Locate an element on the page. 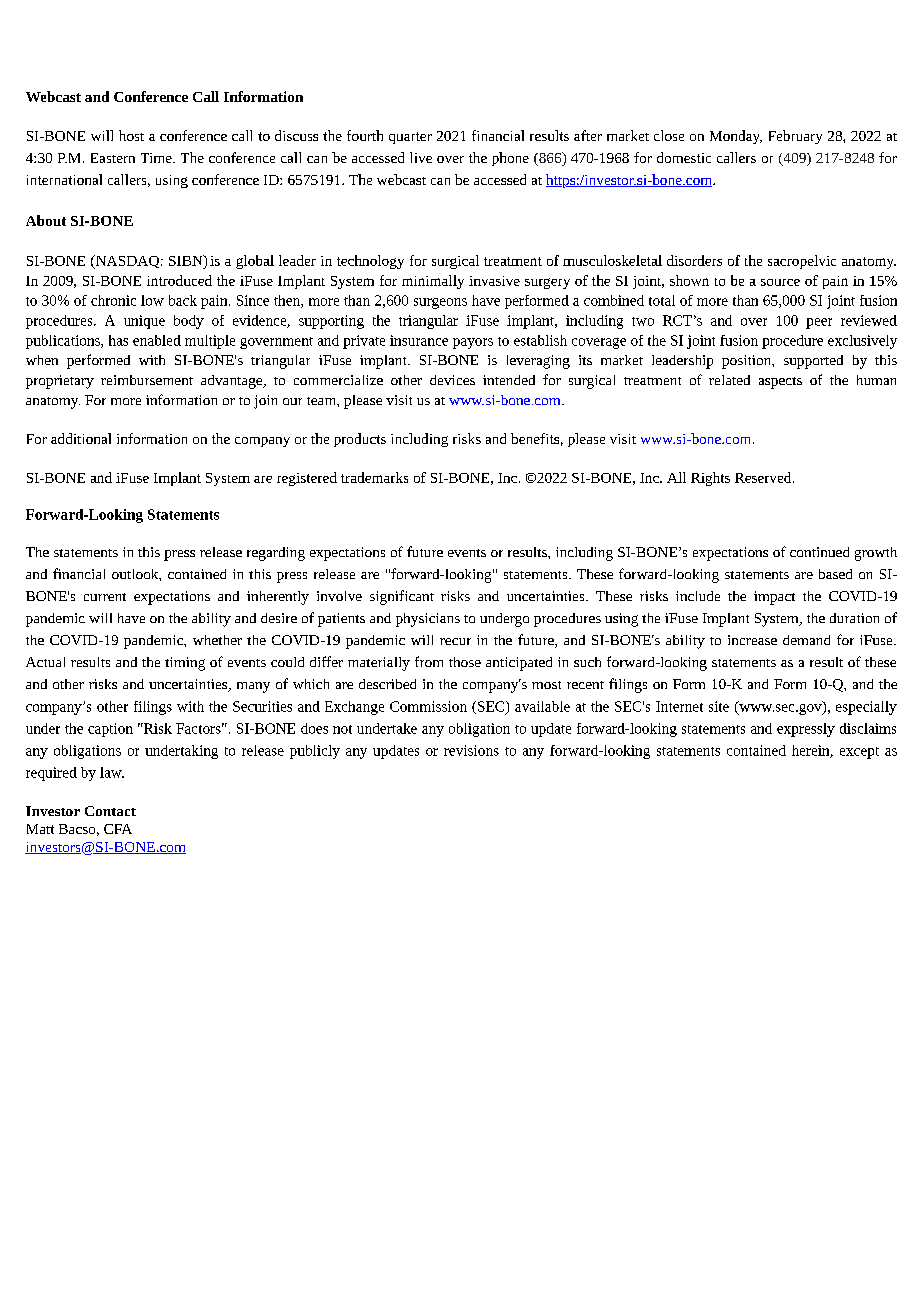 Image resolution: width=924 pixels, height=1308 pixels. Time is located at coordinates (157, 158).
